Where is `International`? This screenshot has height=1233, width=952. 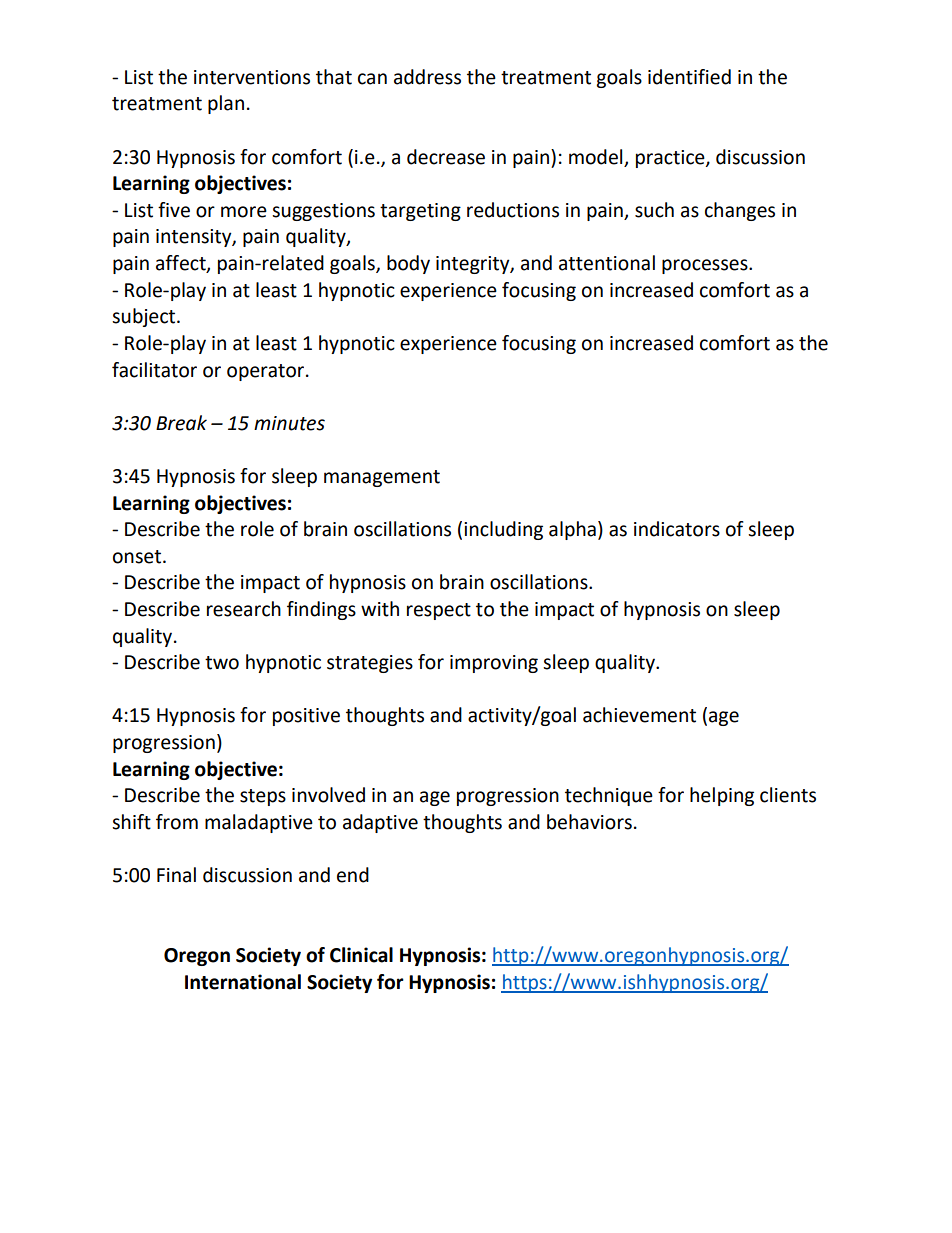 International is located at coordinates (243, 982).
